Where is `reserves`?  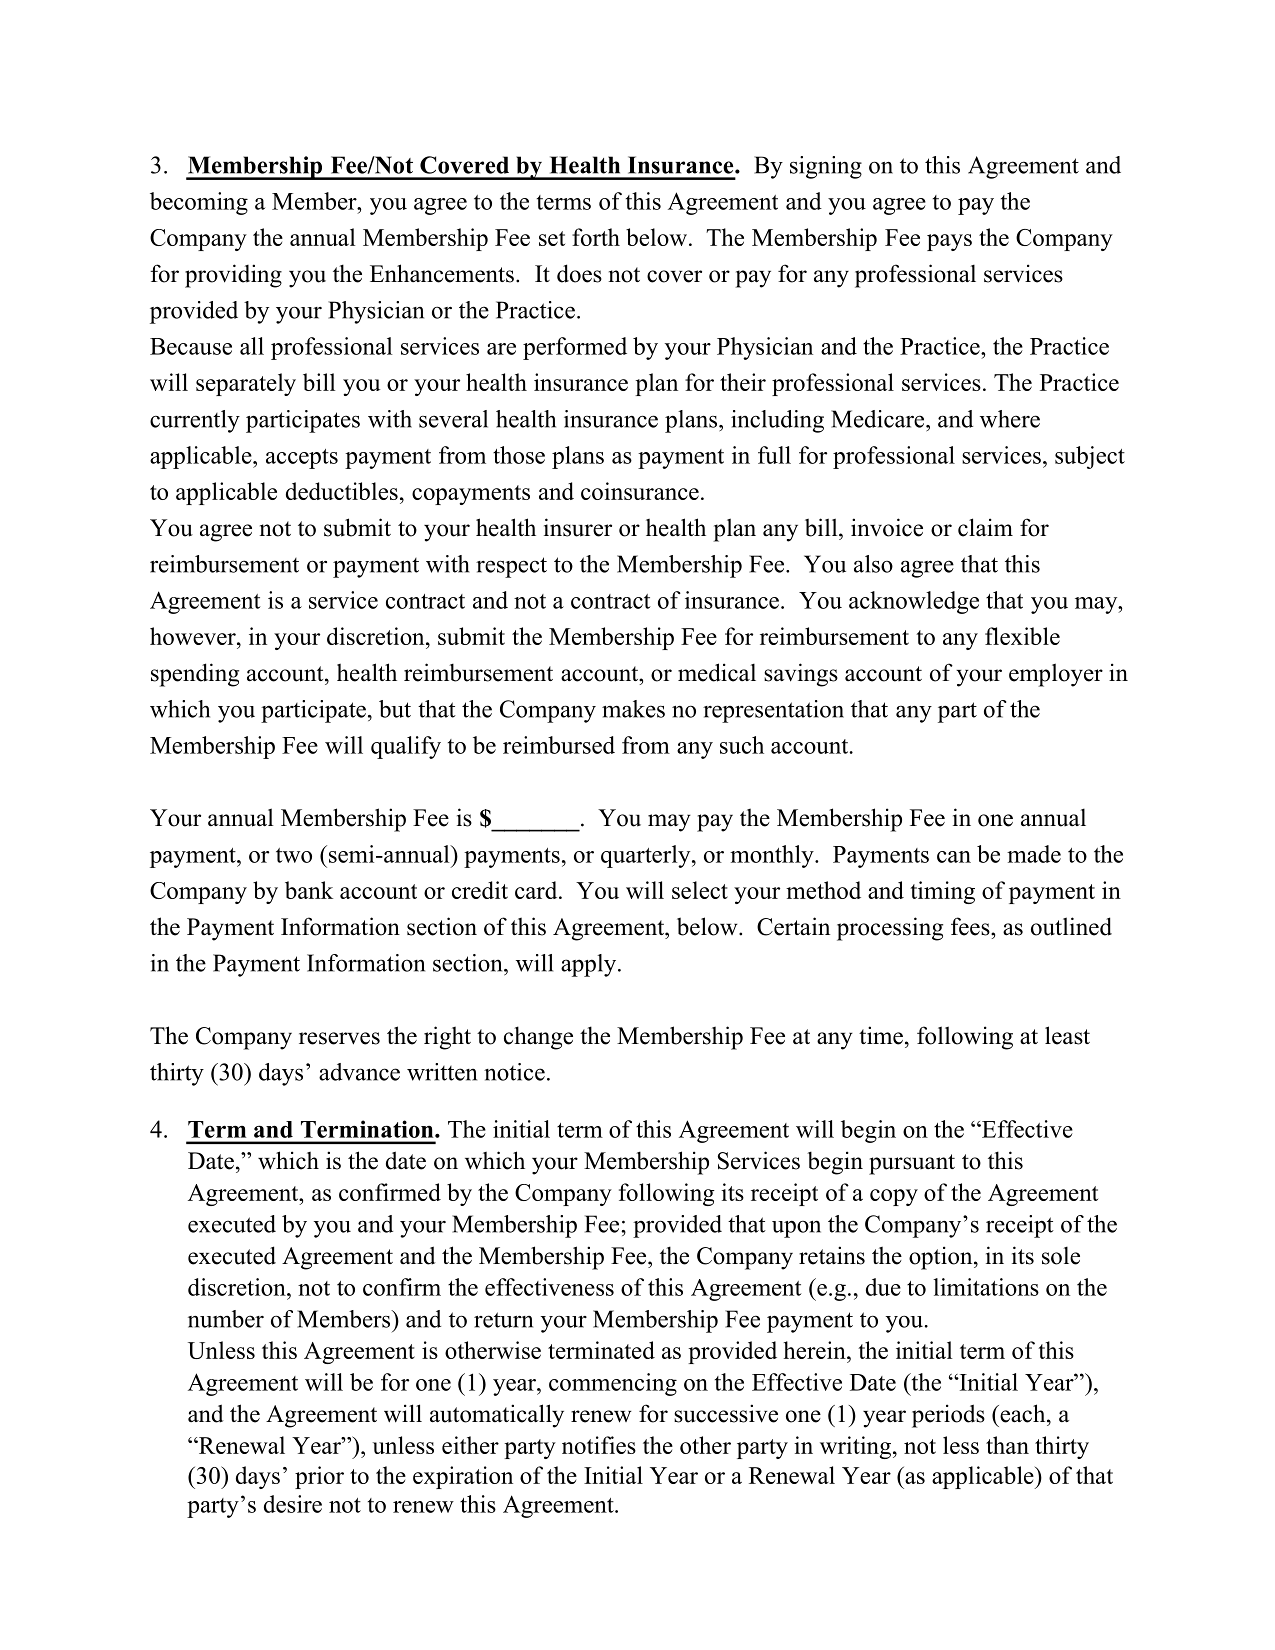
reserves is located at coordinates (339, 1038).
